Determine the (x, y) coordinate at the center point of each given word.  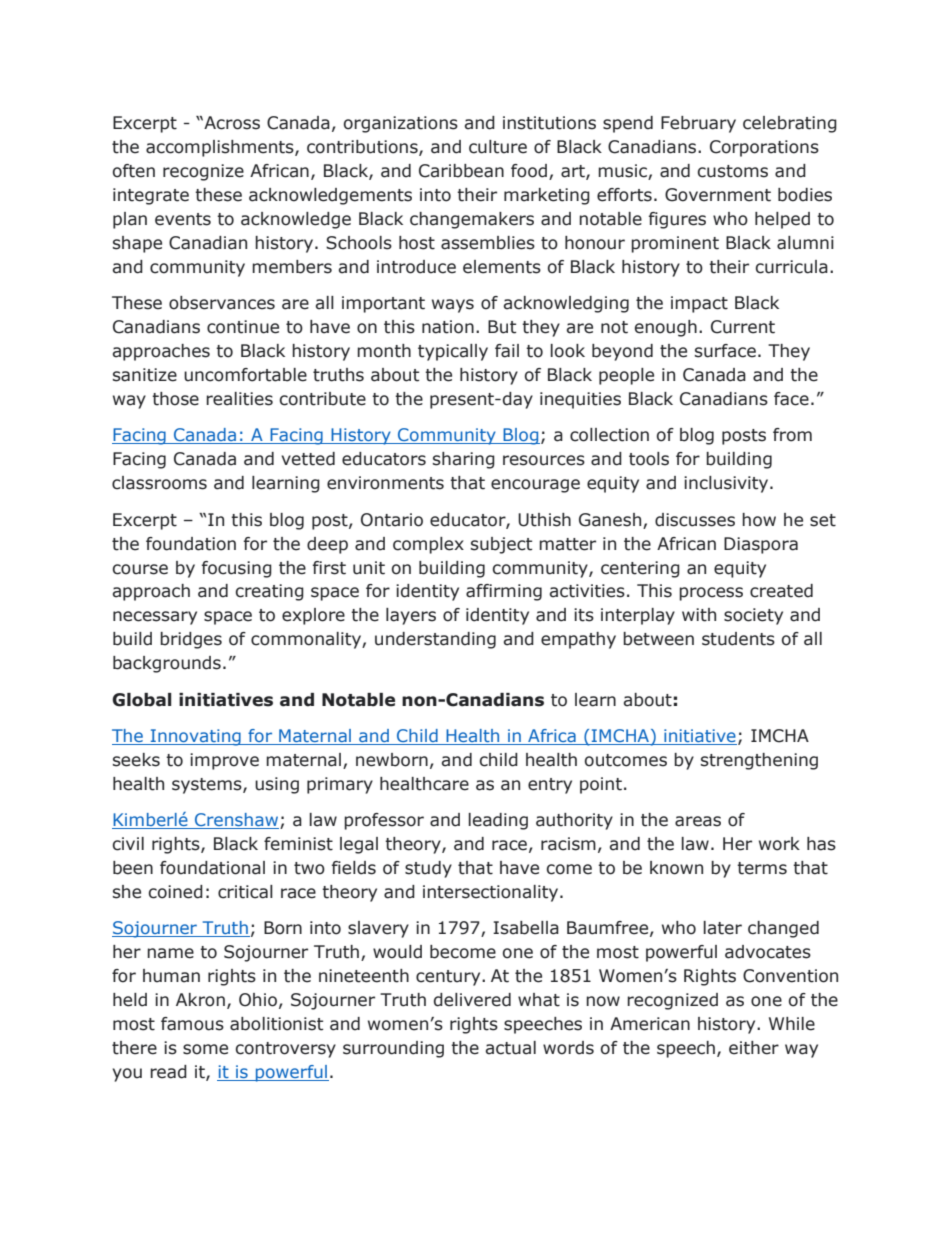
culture (498, 147)
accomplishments (221, 148)
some (205, 1049)
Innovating (195, 737)
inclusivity (727, 484)
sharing (464, 460)
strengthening (759, 761)
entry (550, 786)
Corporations (764, 148)
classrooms (159, 483)
